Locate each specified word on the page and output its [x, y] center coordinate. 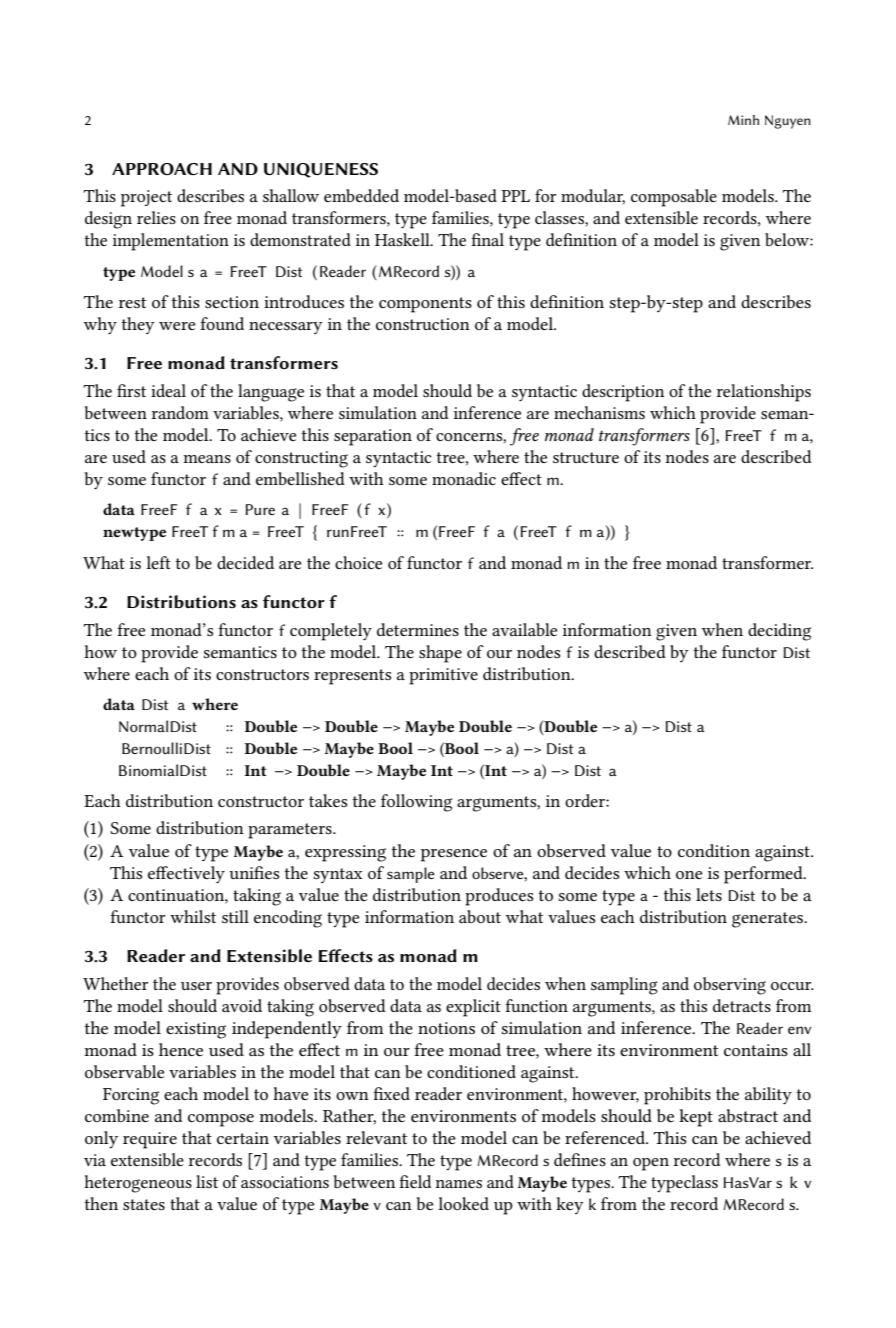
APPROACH [162, 169]
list [207, 1181]
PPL [515, 196]
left [158, 562]
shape [440, 654]
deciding [779, 632]
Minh [743, 120]
